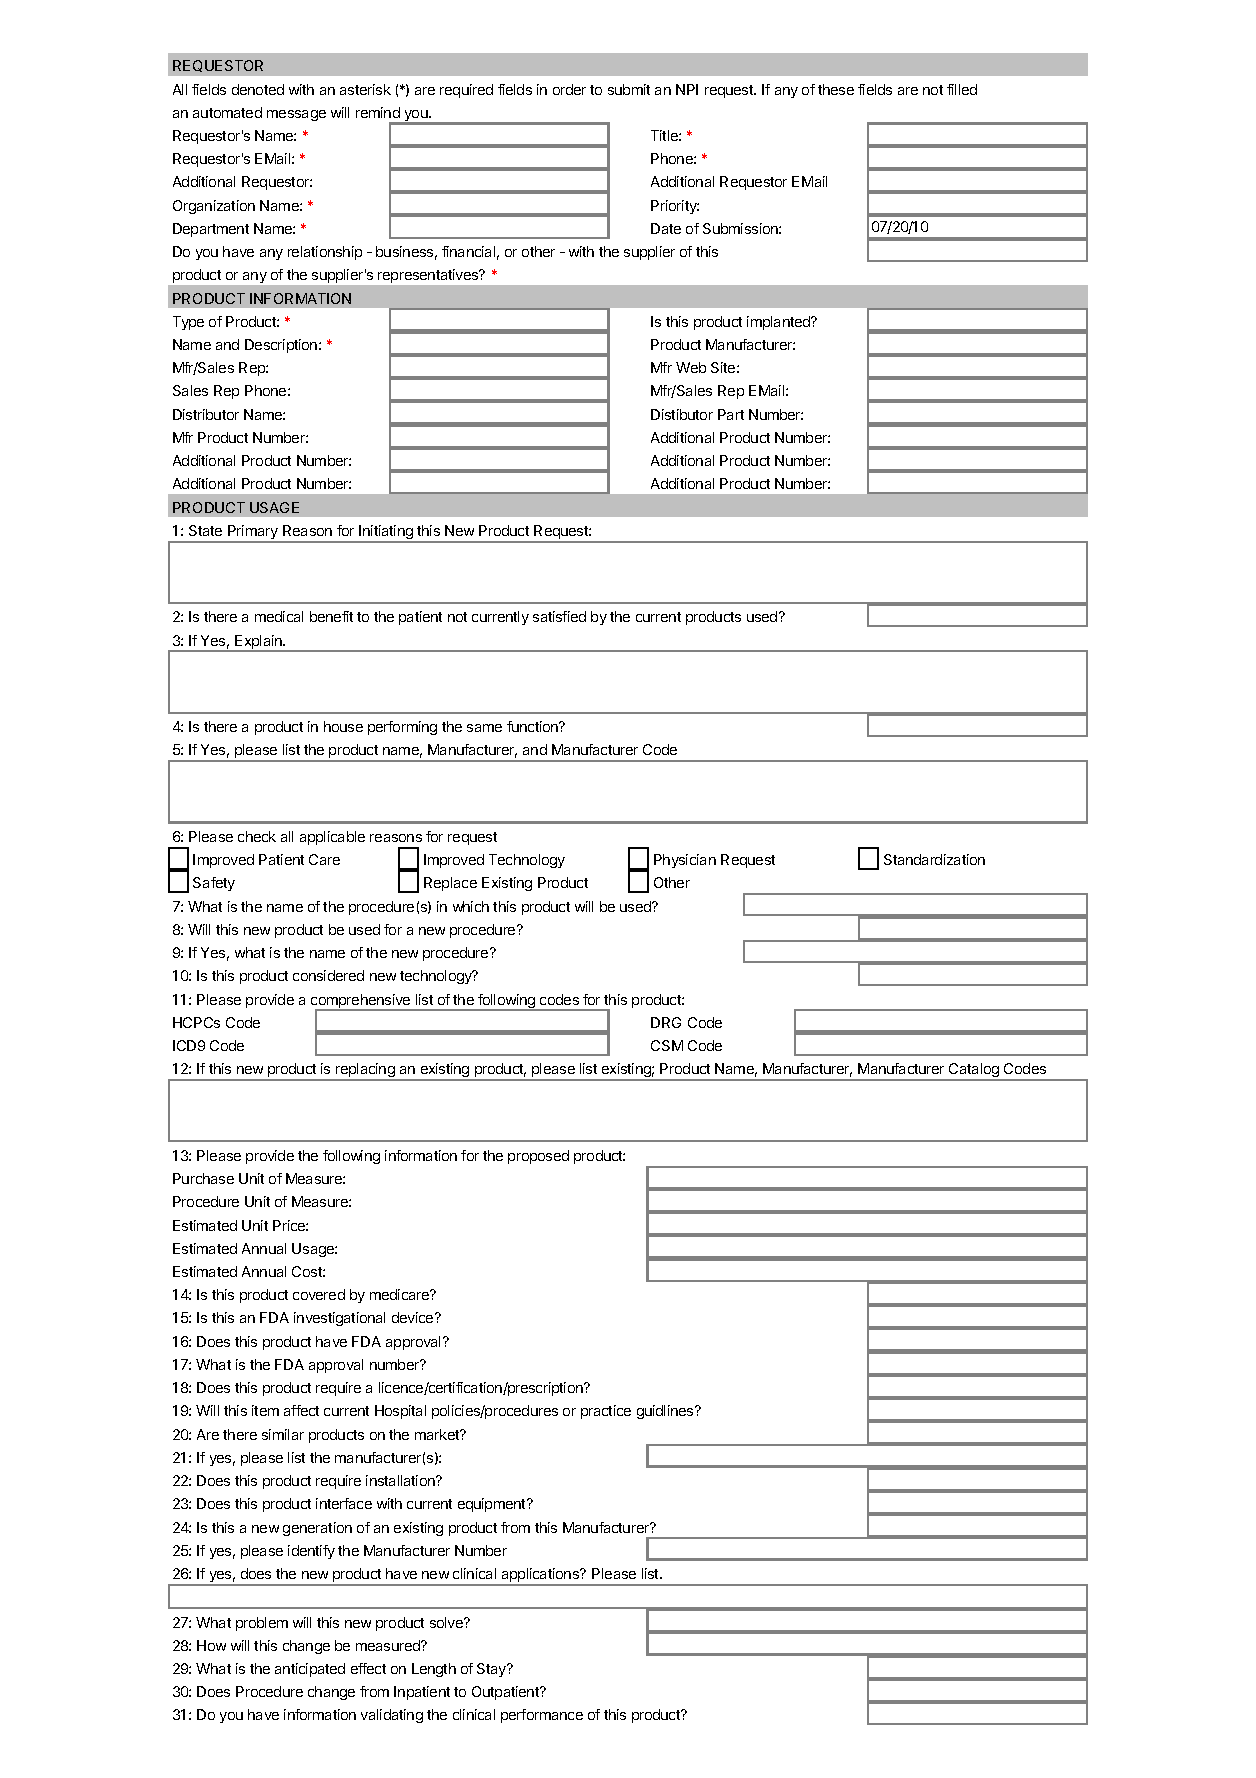 This image has width=1256, height=1778. What do you see at coordinates (974, 1072) in the image?
I see `Catalog` at bounding box center [974, 1072].
